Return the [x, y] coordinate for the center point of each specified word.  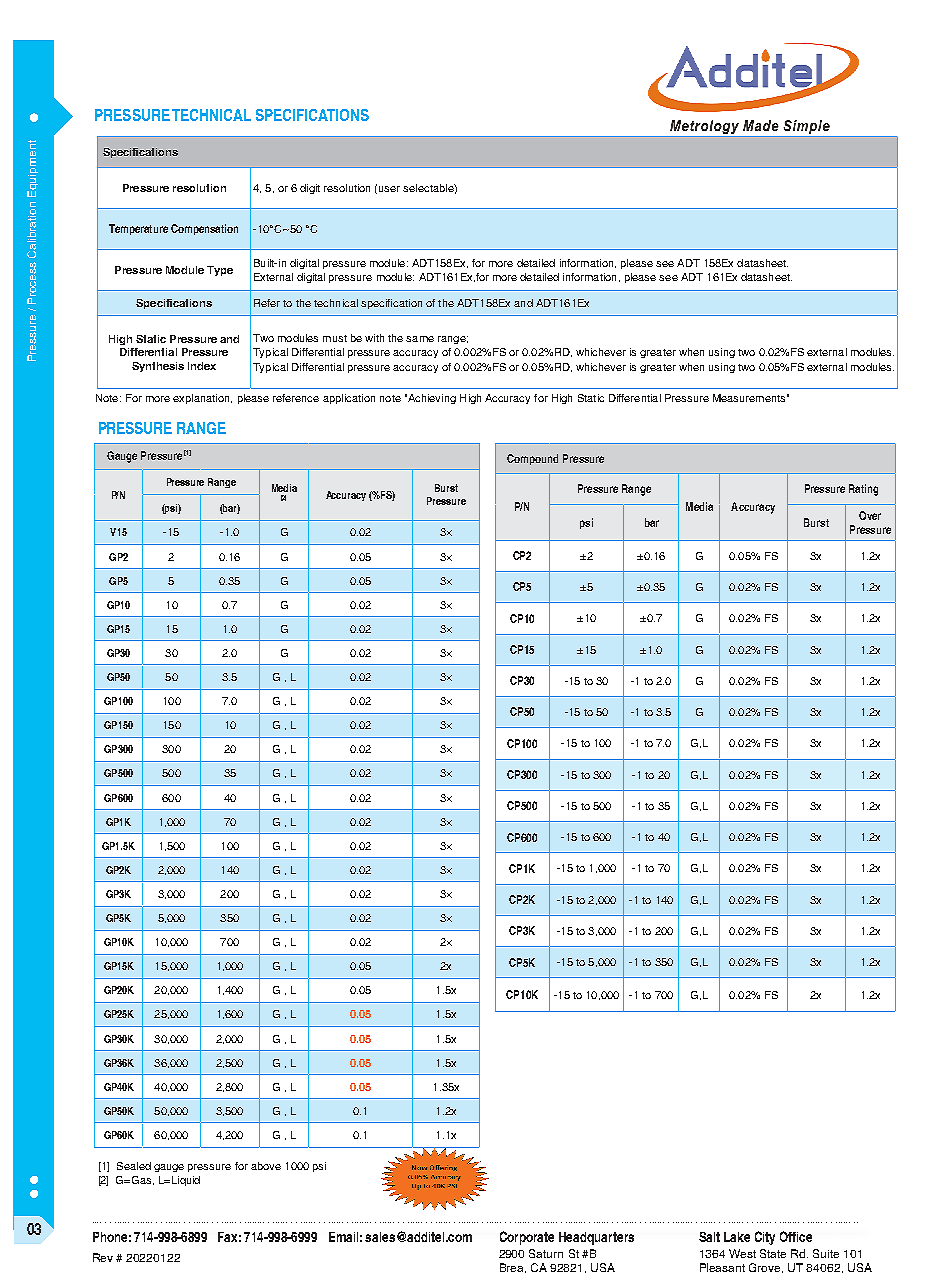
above [266, 1166]
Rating [863, 490]
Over [870, 515]
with [374, 338]
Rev [103, 1257]
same [420, 339]
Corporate [527, 1238]
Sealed [134, 1166]
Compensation [204, 229]
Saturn [546, 1253]
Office [796, 1236]
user [389, 189]
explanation [202, 399]
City [765, 1238]
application [349, 399]
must [335, 338]
